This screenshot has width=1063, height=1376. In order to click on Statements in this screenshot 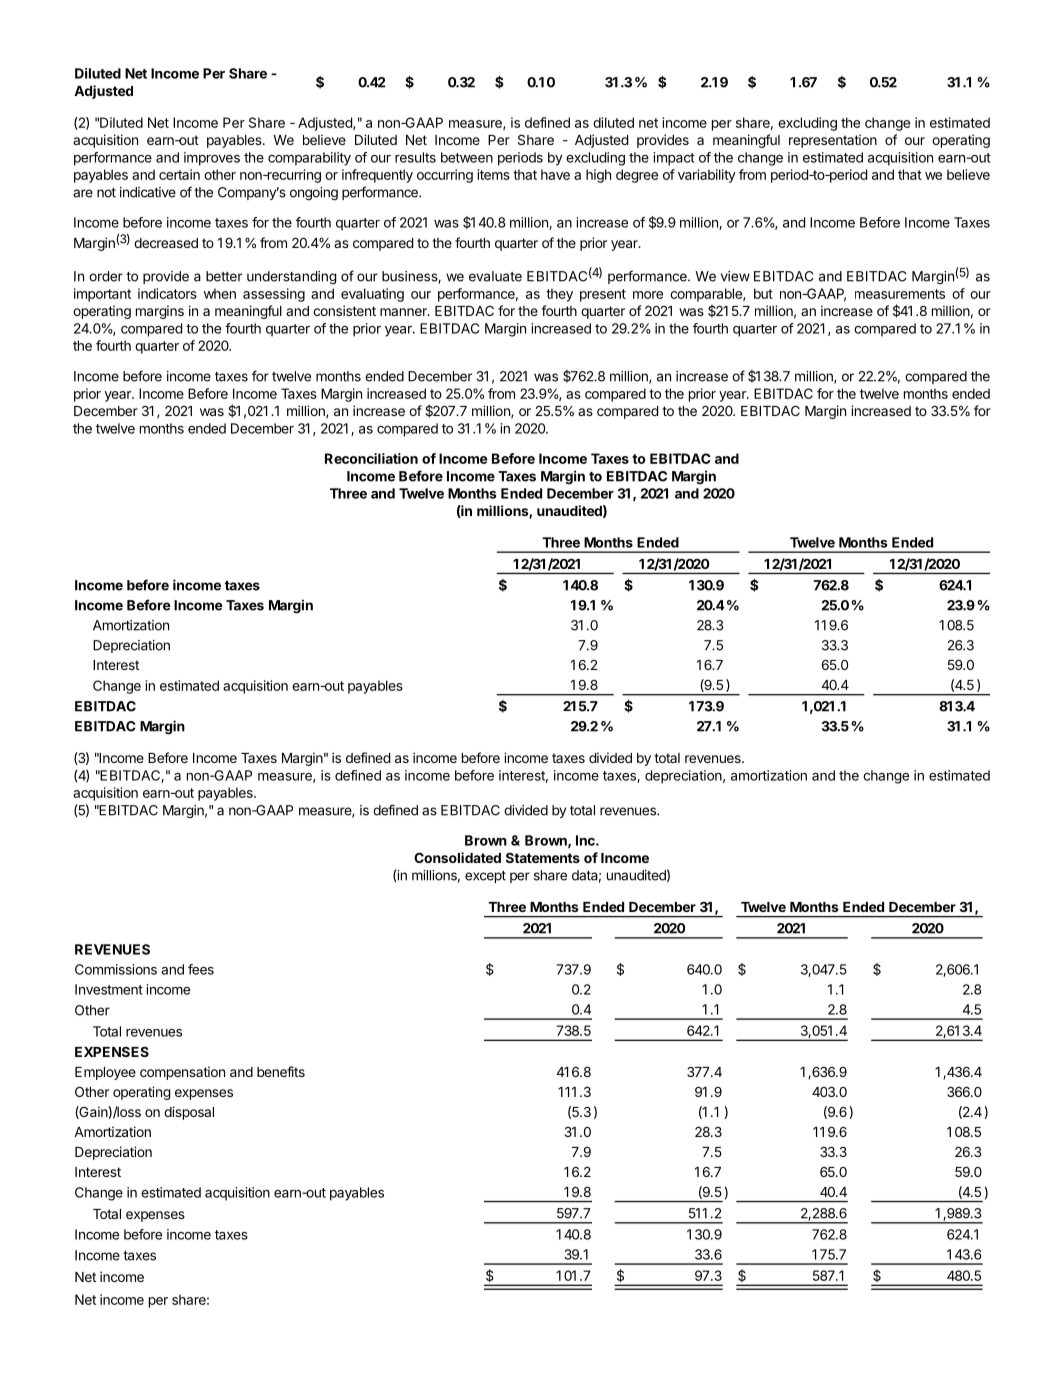, I will do `click(543, 858)`.
